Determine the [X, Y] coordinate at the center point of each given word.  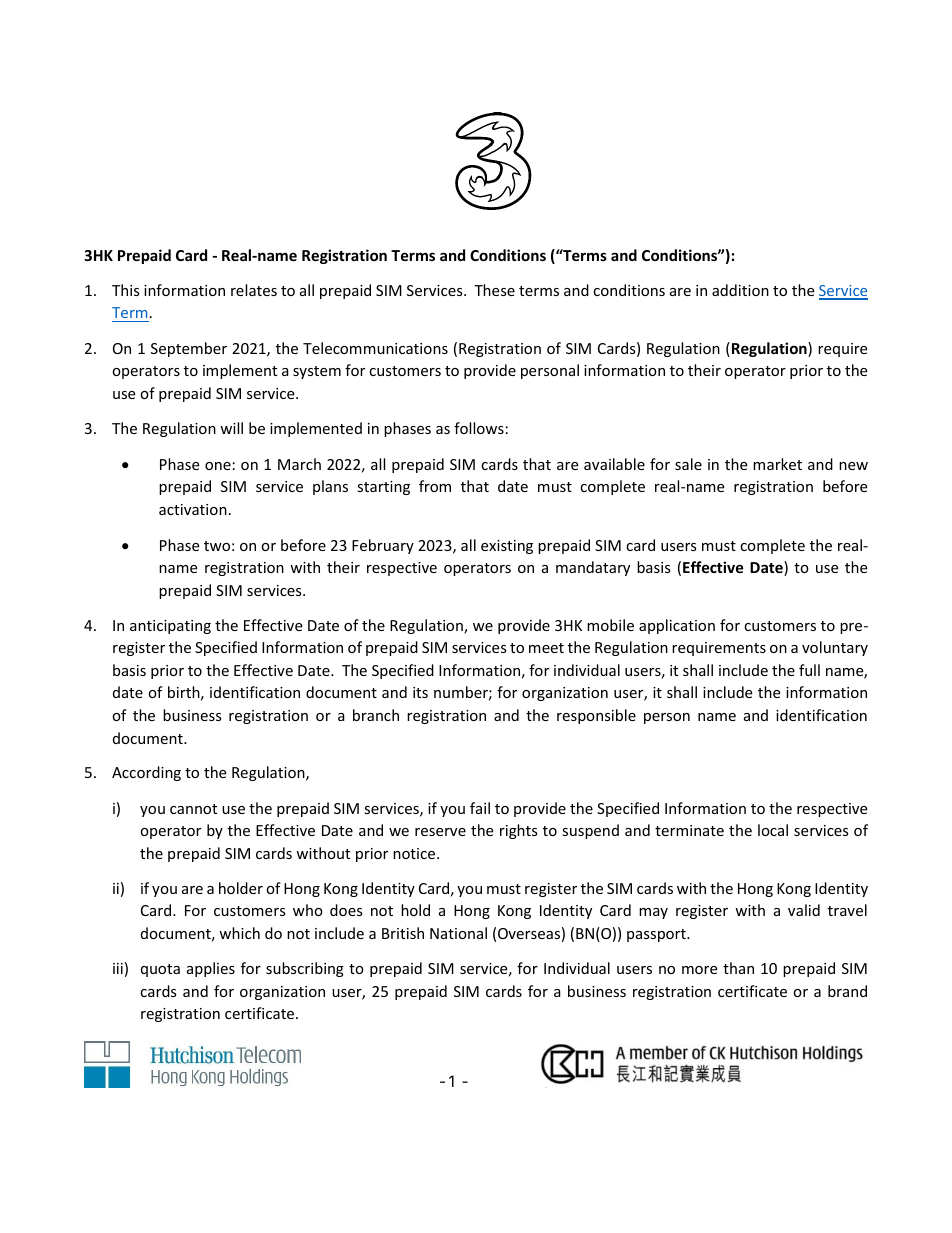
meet [546, 648]
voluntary [835, 648]
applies [211, 969]
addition [740, 290]
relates [254, 290]
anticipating [170, 627]
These [494, 290]
